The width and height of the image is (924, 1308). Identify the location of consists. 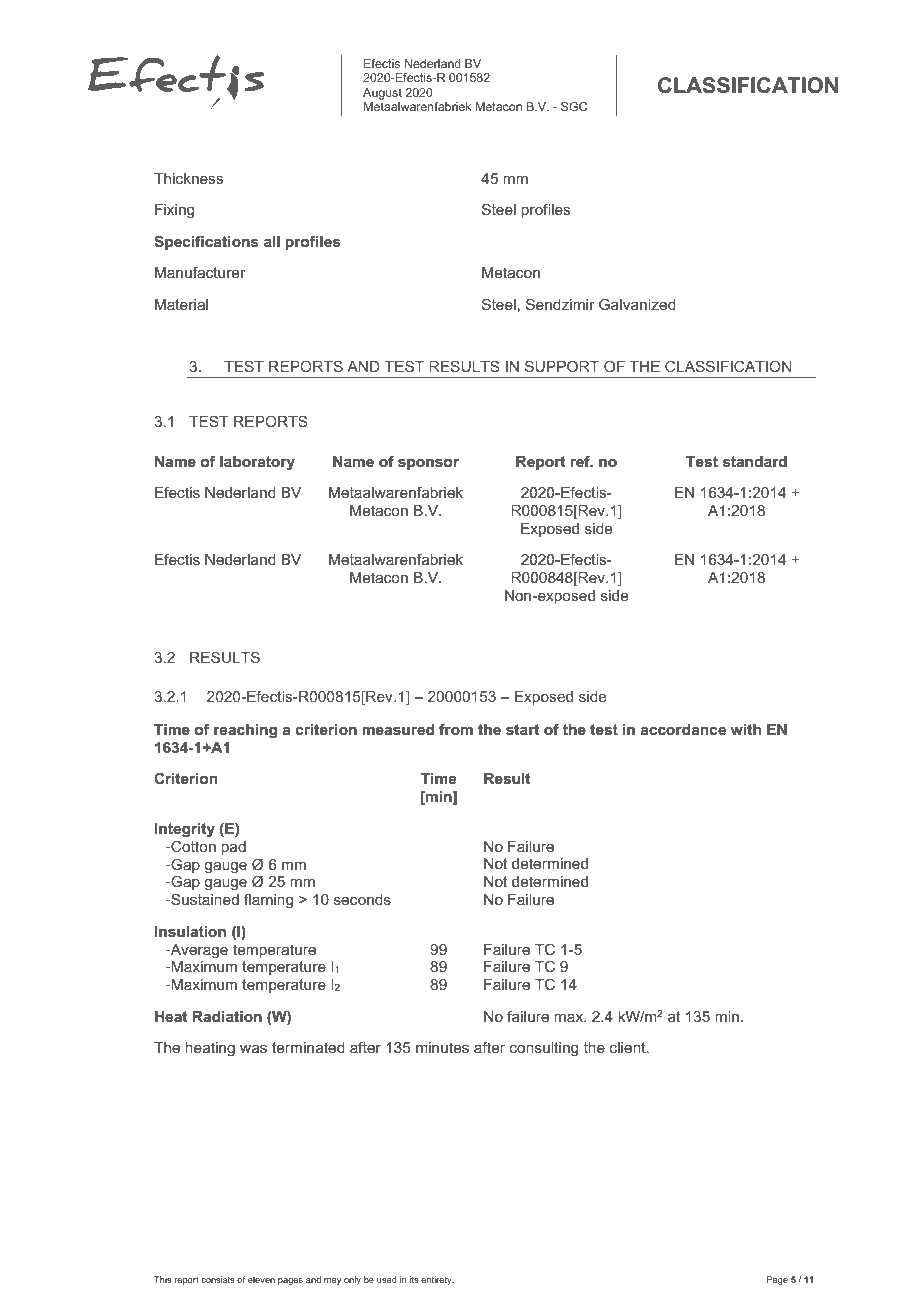
(218, 1279).
